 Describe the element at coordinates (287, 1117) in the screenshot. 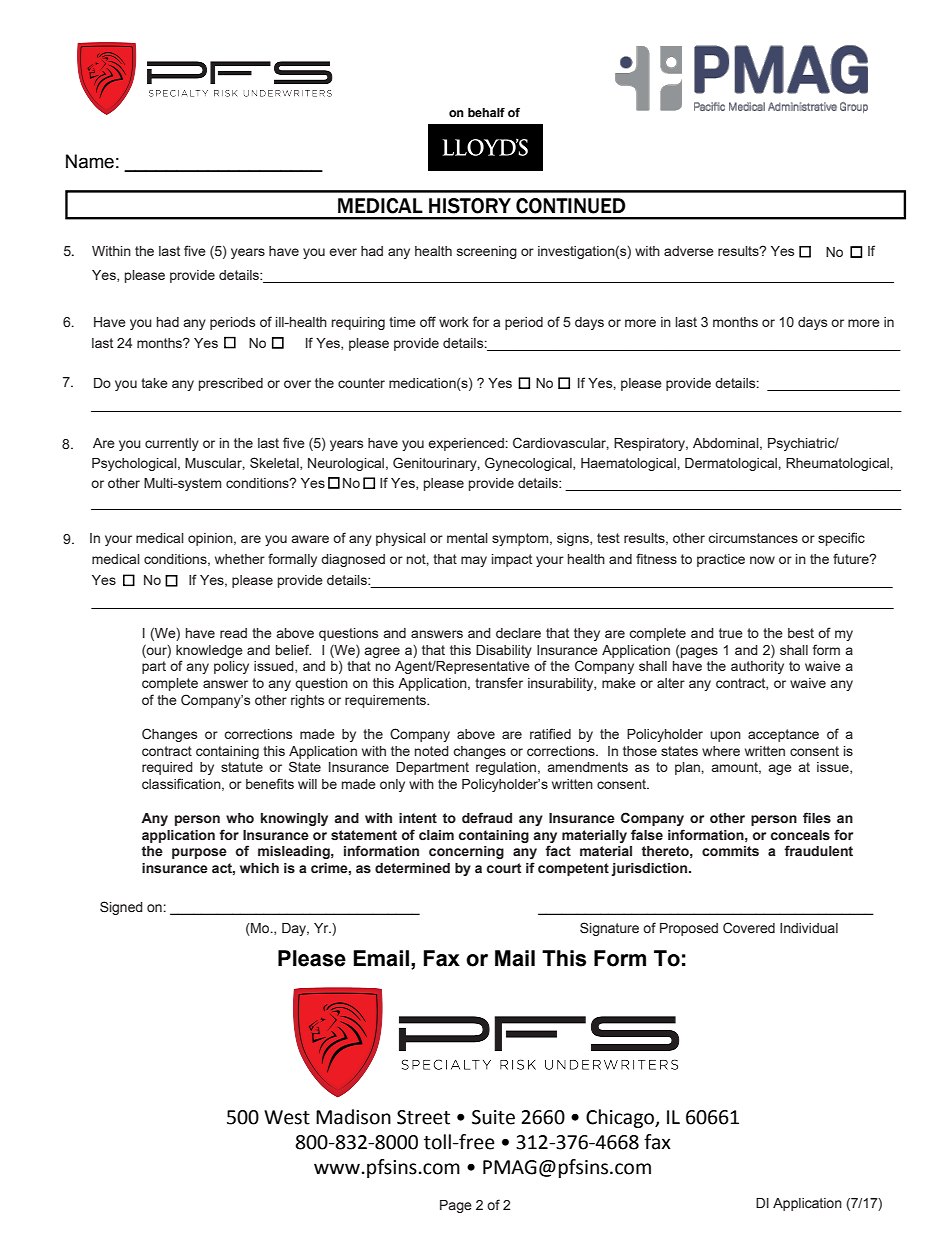

I see `West` at that location.
